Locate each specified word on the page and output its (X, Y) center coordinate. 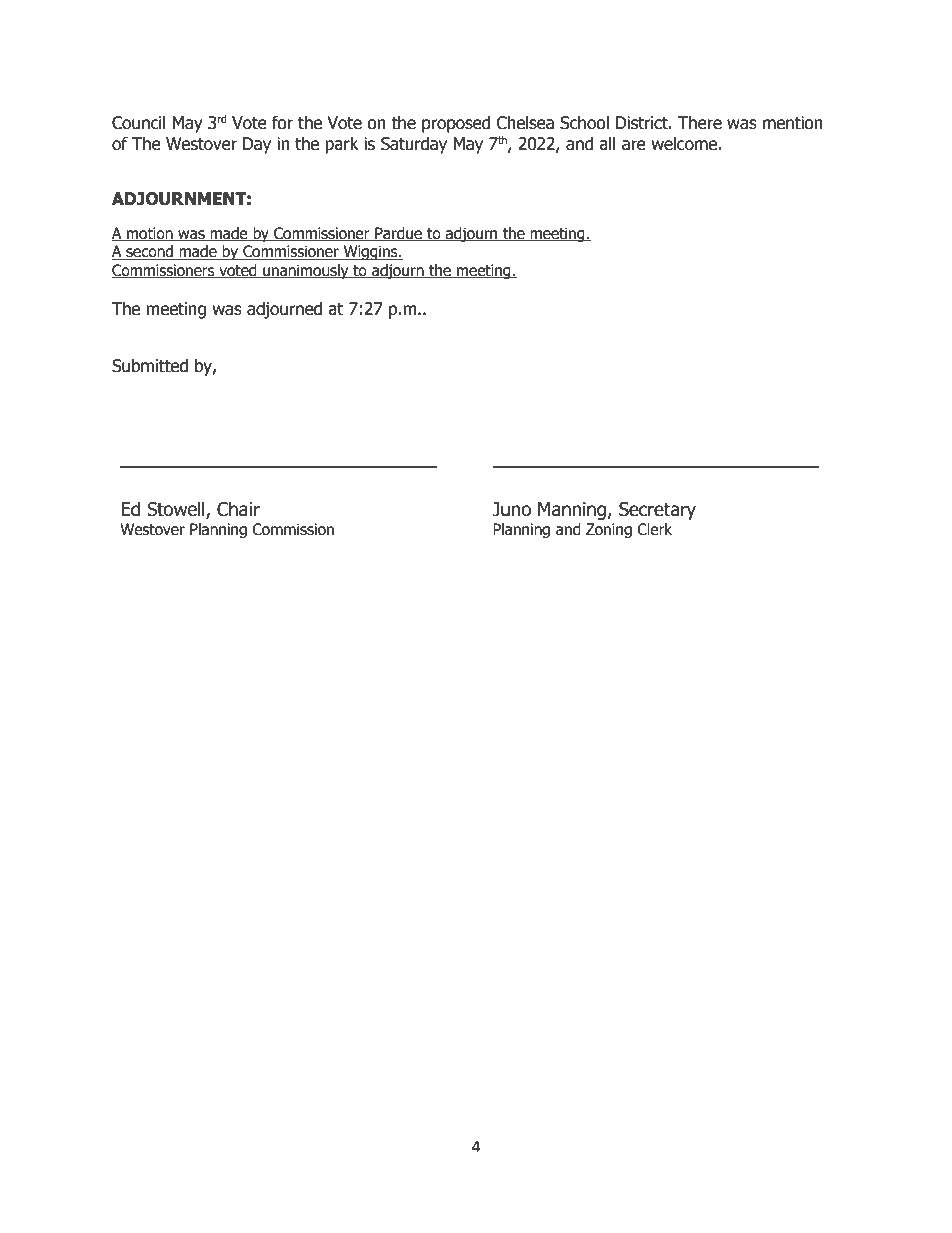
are (634, 145)
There (700, 123)
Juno (511, 509)
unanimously (306, 271)
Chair (238, 509)
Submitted (150, 366)
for (282, 123)
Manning (573, 511)
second (149, 252)
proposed (456, 124)
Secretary (657, 511)
